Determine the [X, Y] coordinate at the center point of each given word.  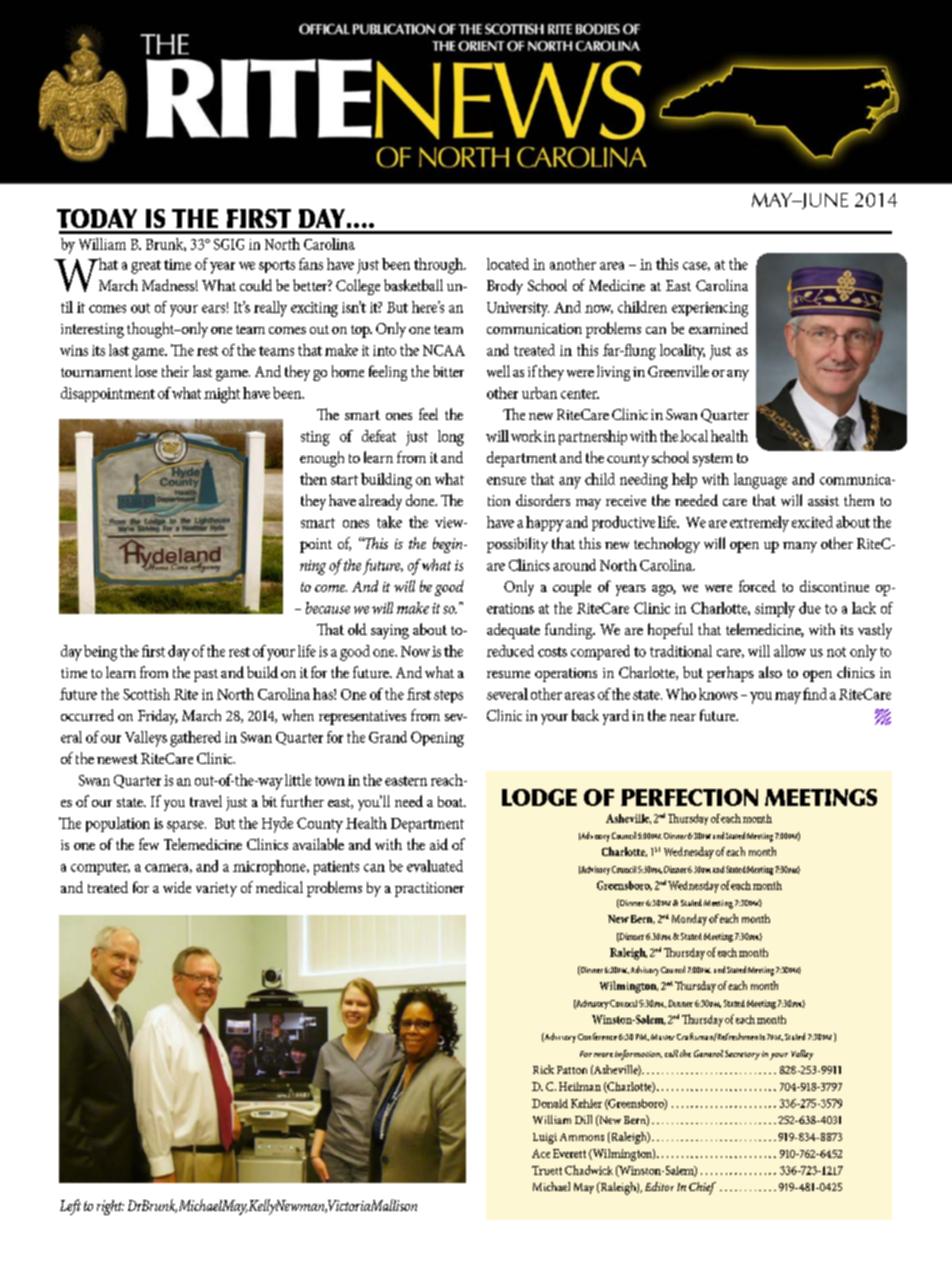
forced [757, 586]
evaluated [435, 866]
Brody [505, 287]
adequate [513, 631]
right [110, 1207]
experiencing [710, 309]
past [206, 675]
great [146, 267]
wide [177, 887]
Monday [689, 920]
